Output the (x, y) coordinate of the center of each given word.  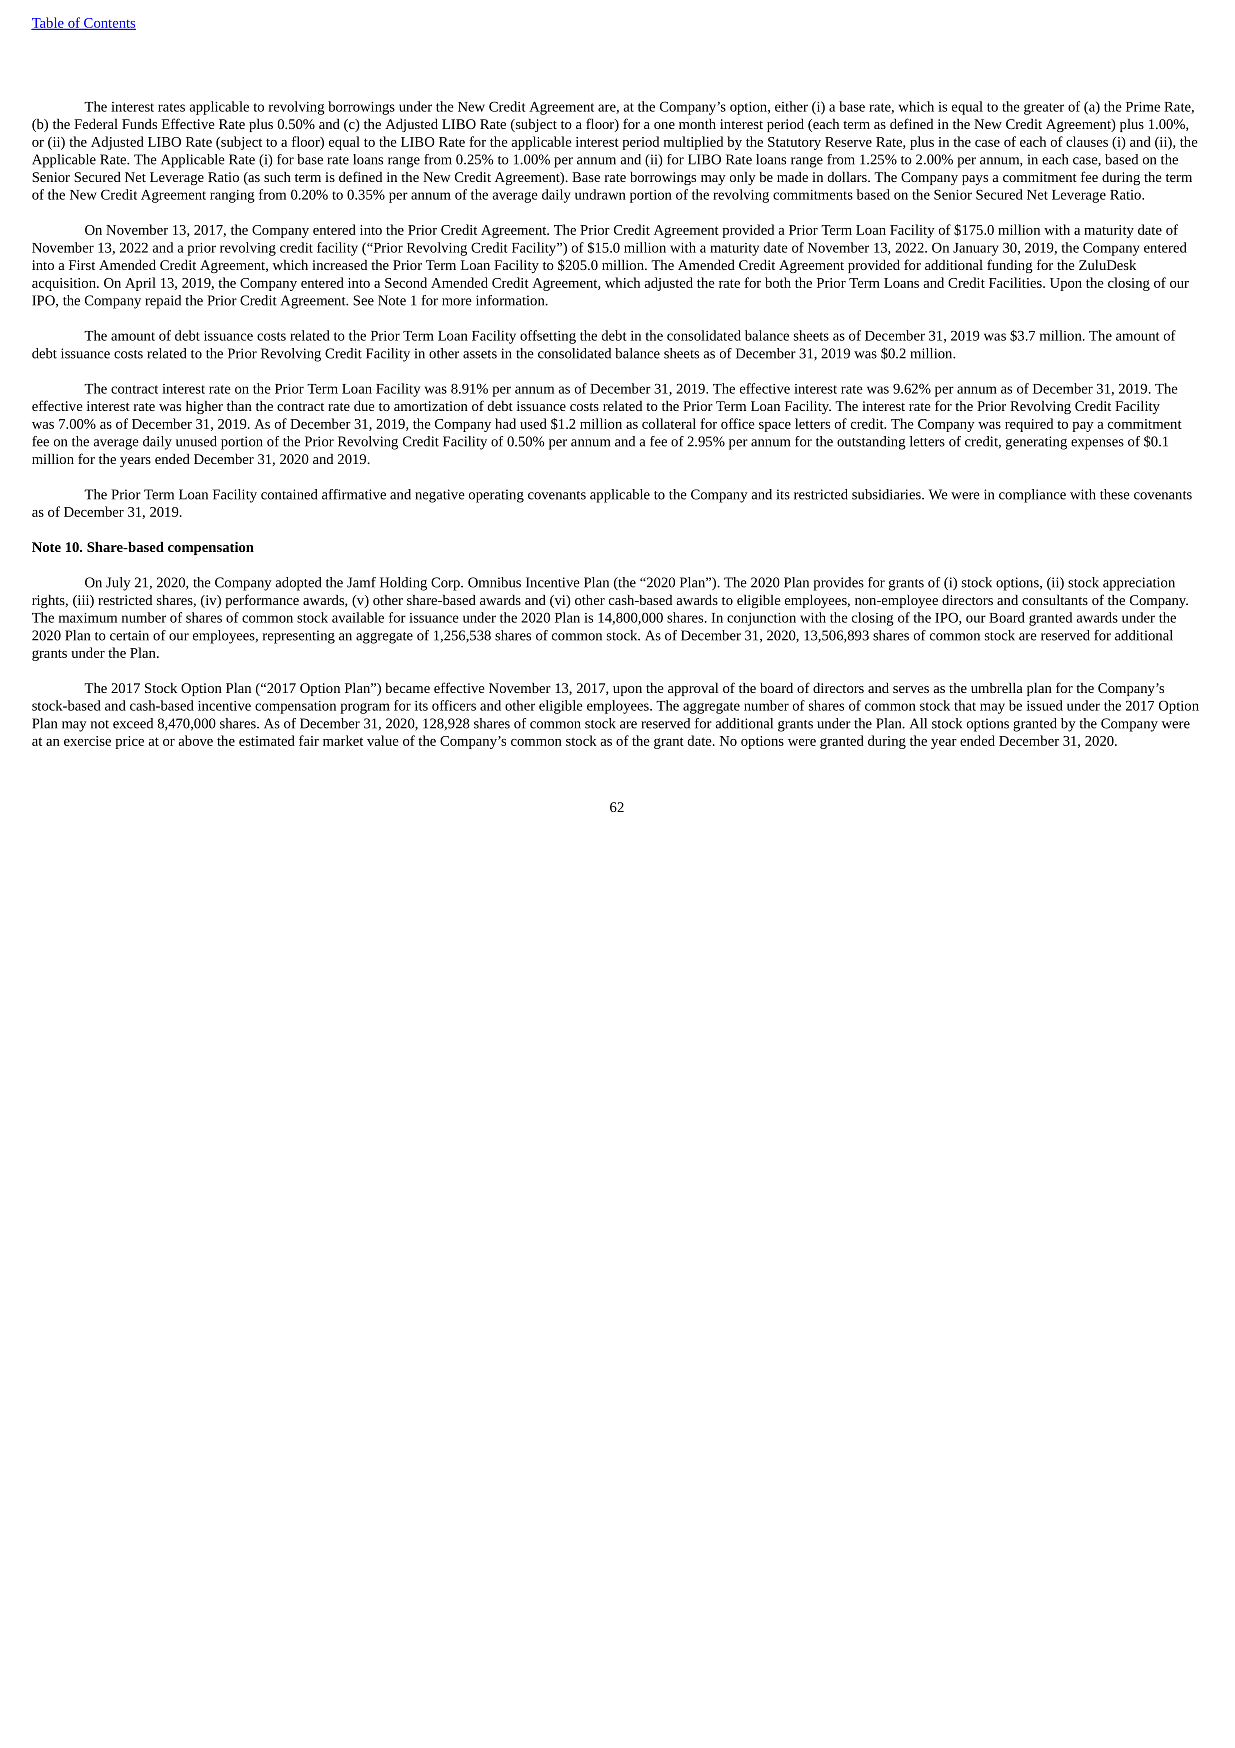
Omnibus (494, 582)
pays (975, 180)
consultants (1055, 600)
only (743, 178)
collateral (669, 423)
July (118, 584)
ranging (232, 196)
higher (204, 407)
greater (1044, 109)
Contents (109, 24)
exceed (133, 723)
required (1029, 425)
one (664, 125)
